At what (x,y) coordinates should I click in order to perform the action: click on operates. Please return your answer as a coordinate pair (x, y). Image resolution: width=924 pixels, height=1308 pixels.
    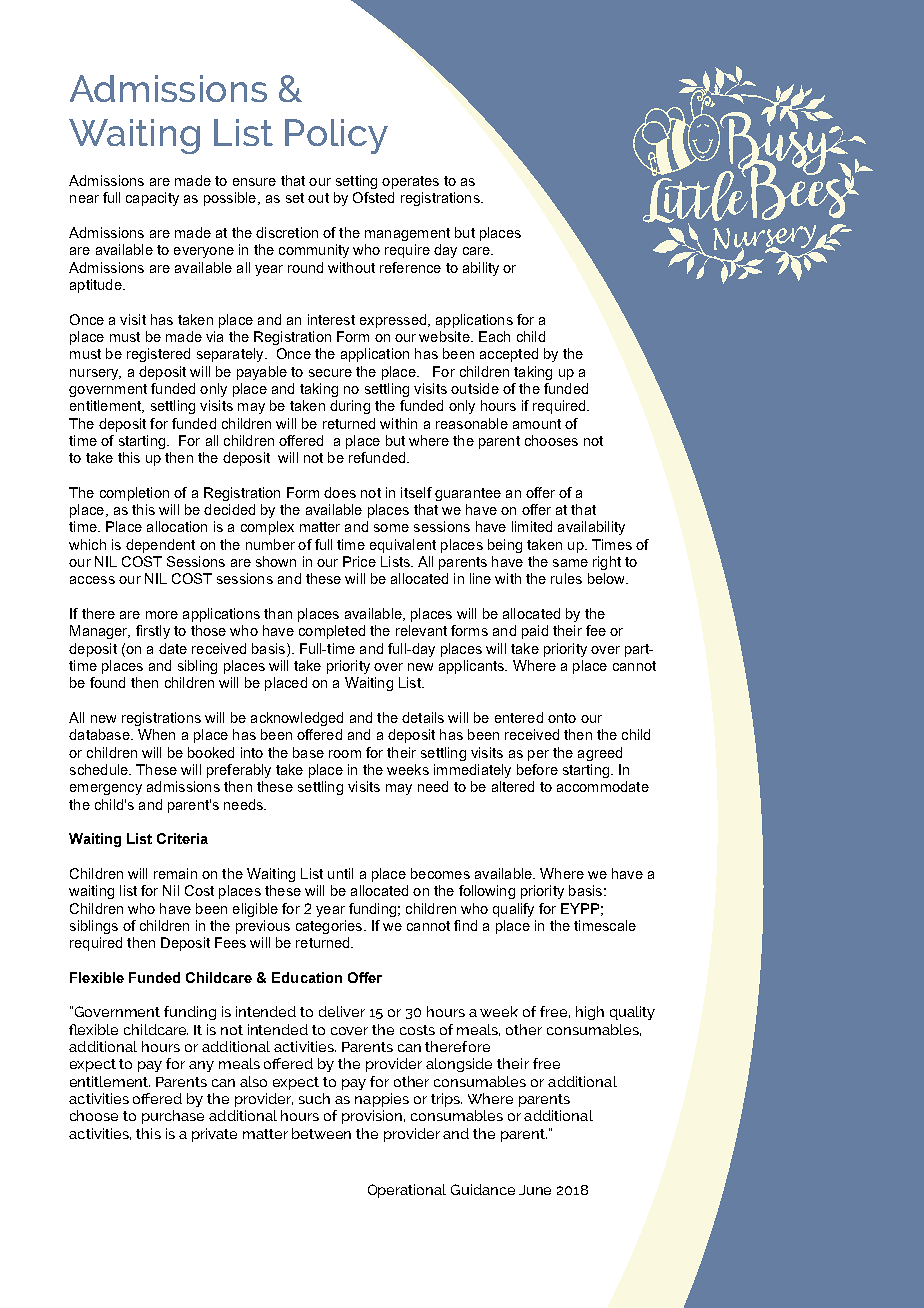
    Looking at the image, I should click on (410, 182).
